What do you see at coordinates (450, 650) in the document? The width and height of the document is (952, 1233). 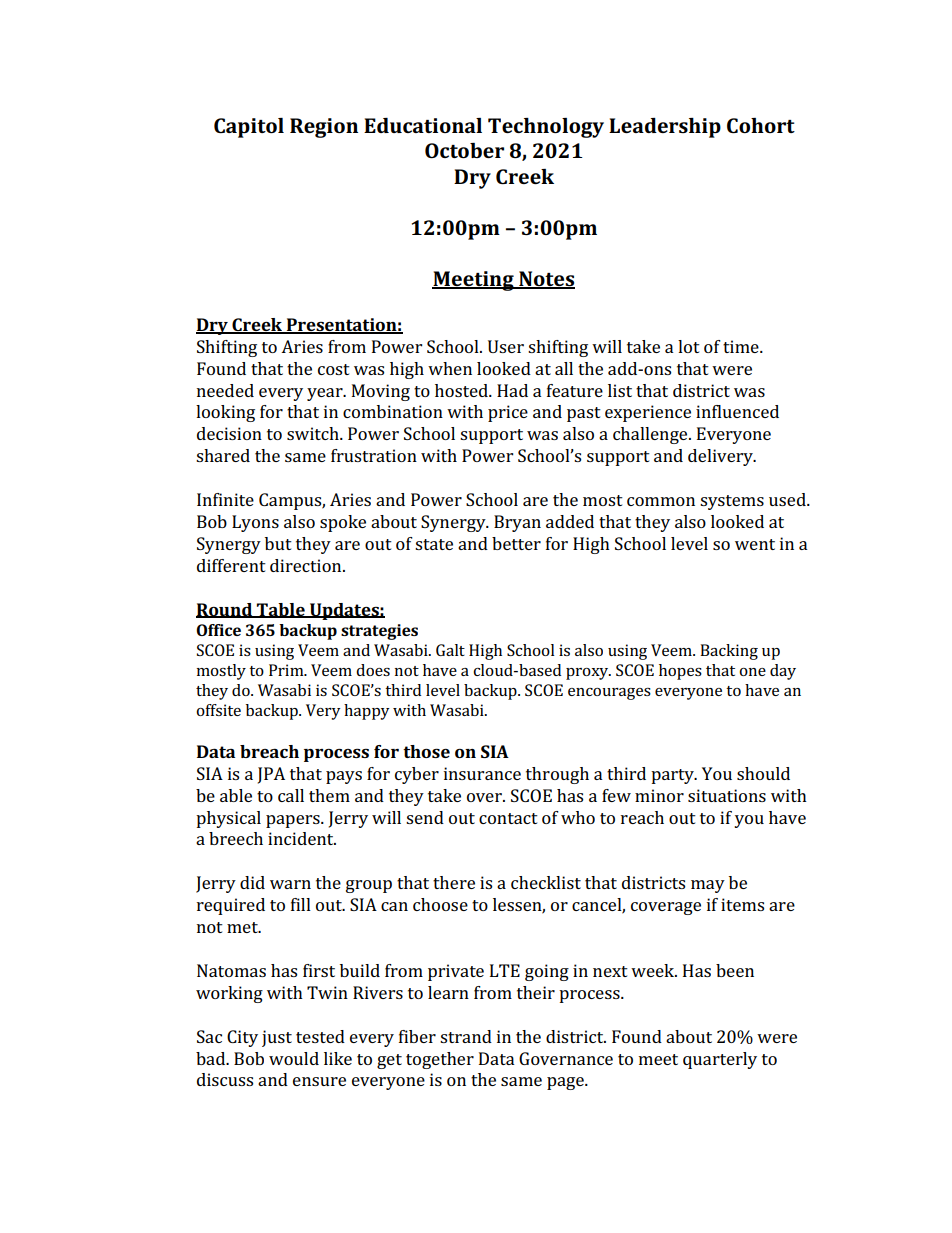 I see `Galt` at bounding box center [450, 650].
